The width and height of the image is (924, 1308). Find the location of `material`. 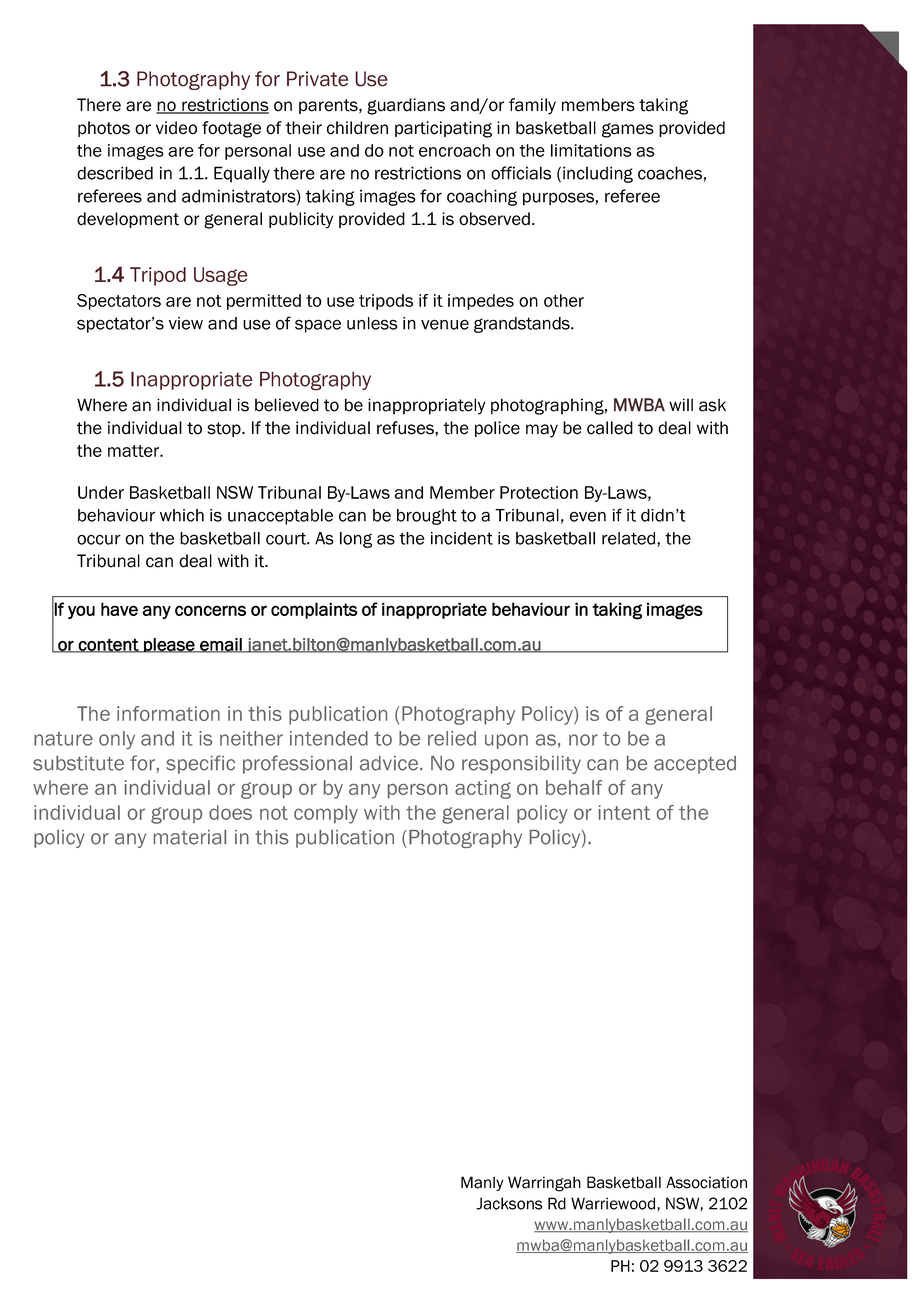

material is located at coordinates (190, 837).
